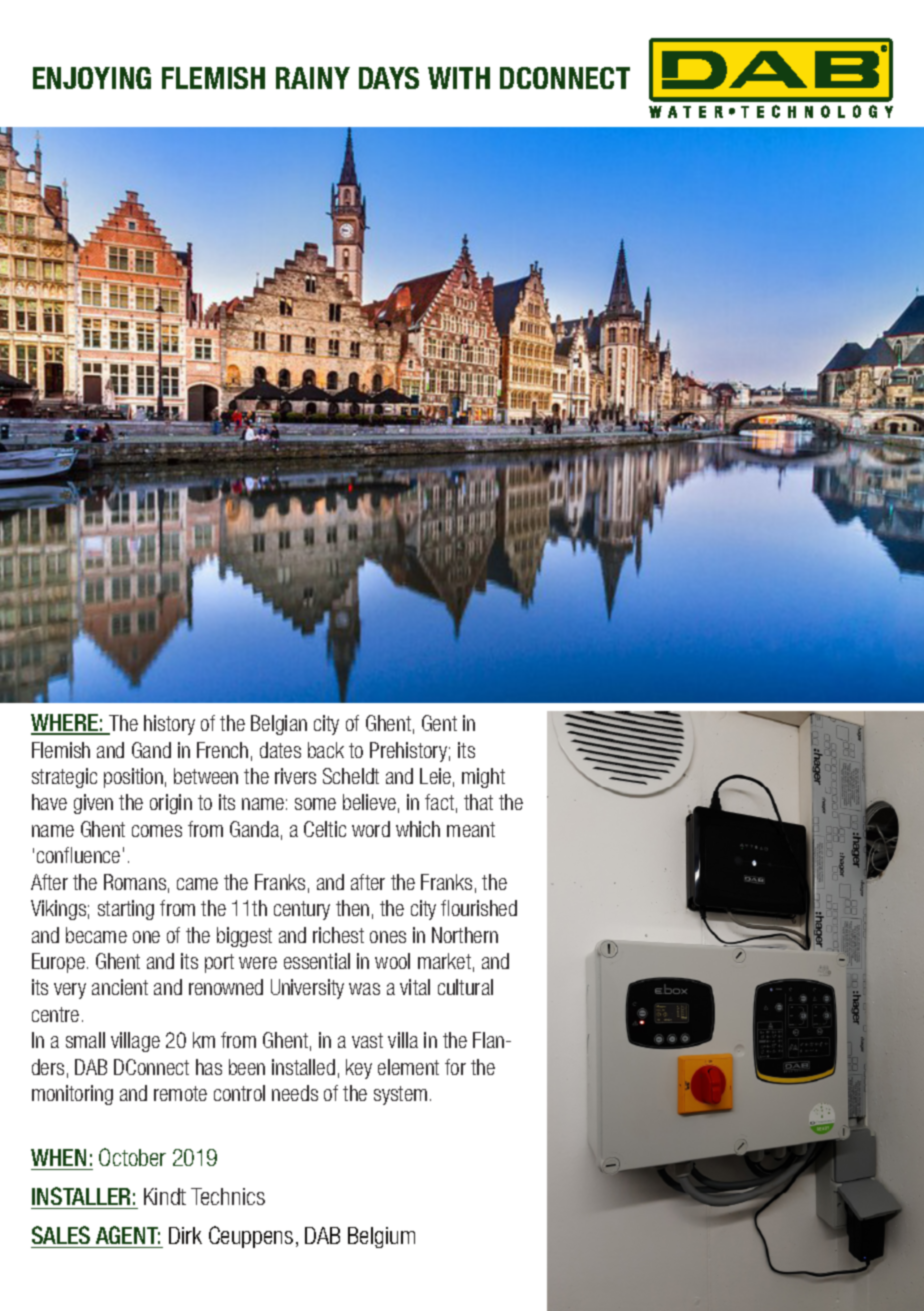  What do you see at coordinates (78, 855) in the screenshot?
I see `confluence` at bounding box center [78, 855].
